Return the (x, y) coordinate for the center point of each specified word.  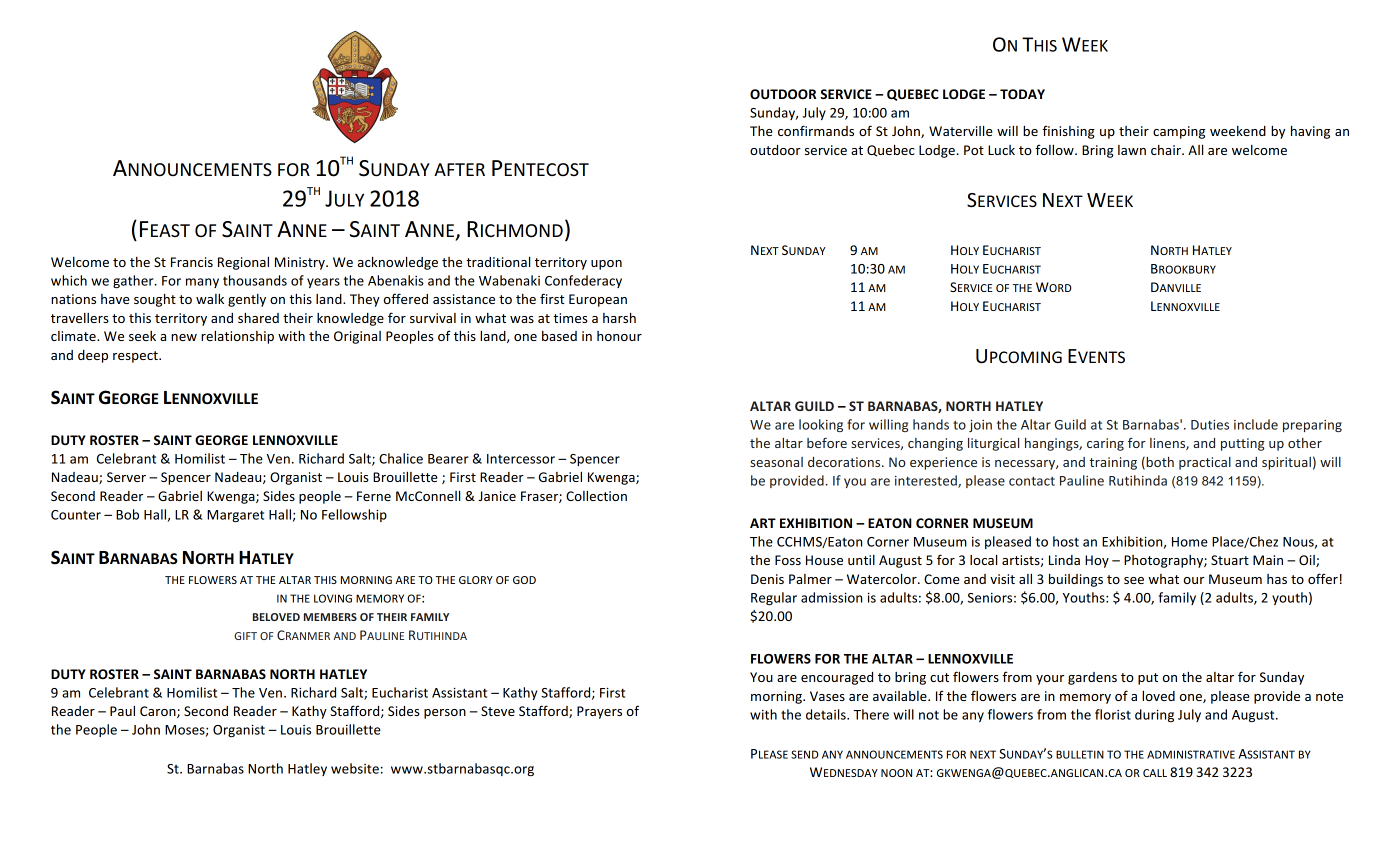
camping (1179, 132)
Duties (1210, 425)
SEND (805, 754)
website (355, 768)
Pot (974, 150)
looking (821, 425)
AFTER (459, 169)
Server (126, 477)
